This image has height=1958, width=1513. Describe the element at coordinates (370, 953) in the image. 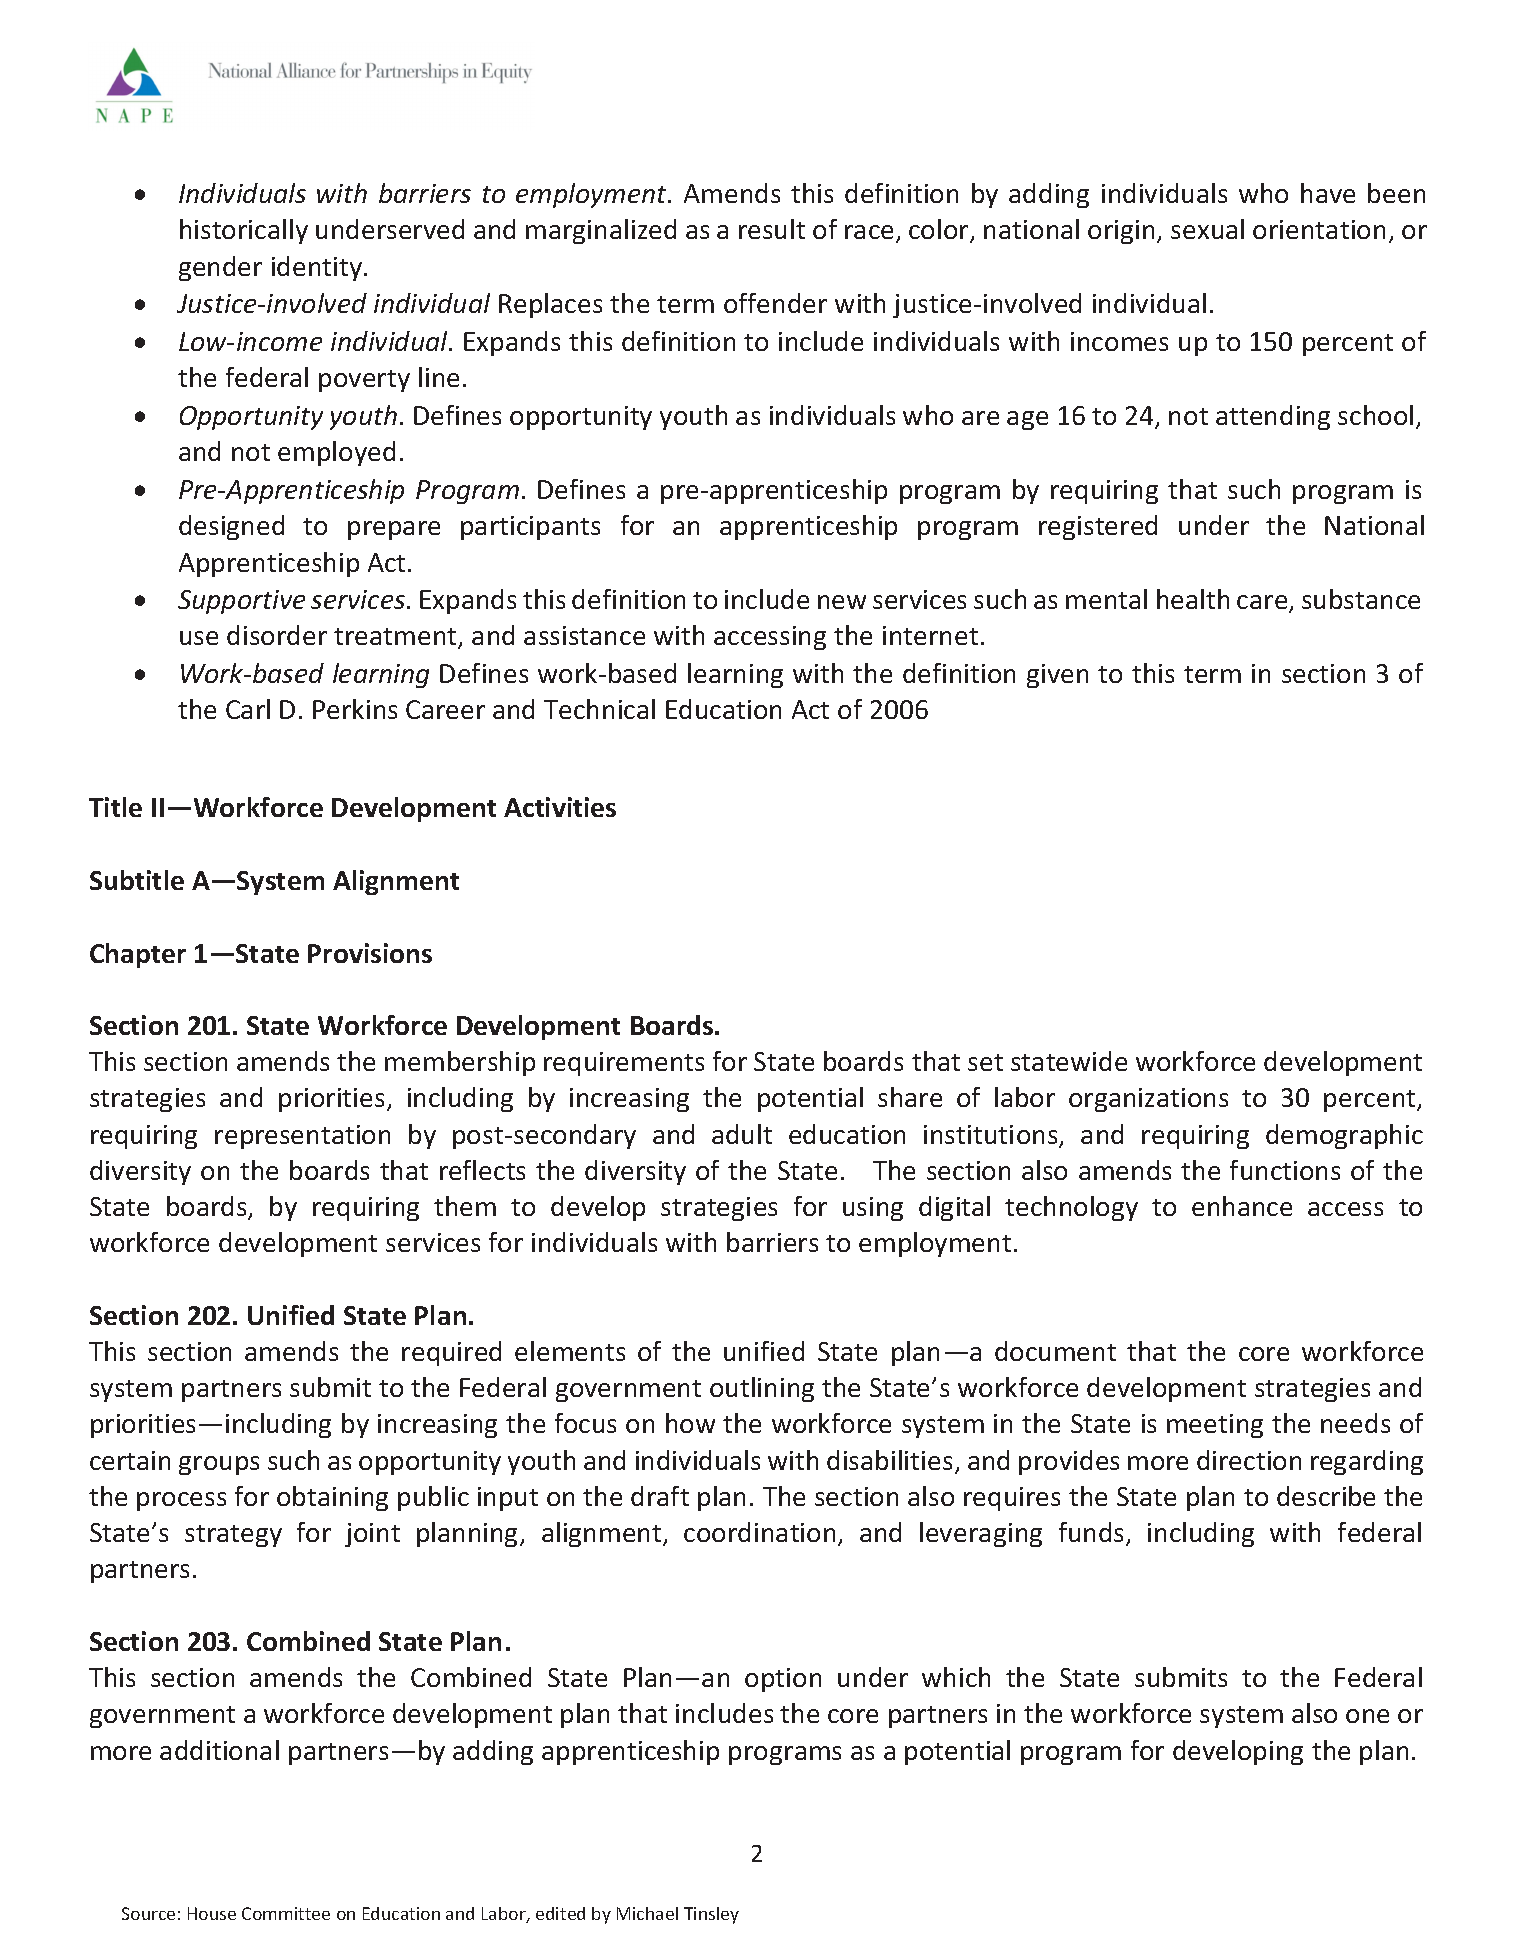

I see `Provisions` at that location.
